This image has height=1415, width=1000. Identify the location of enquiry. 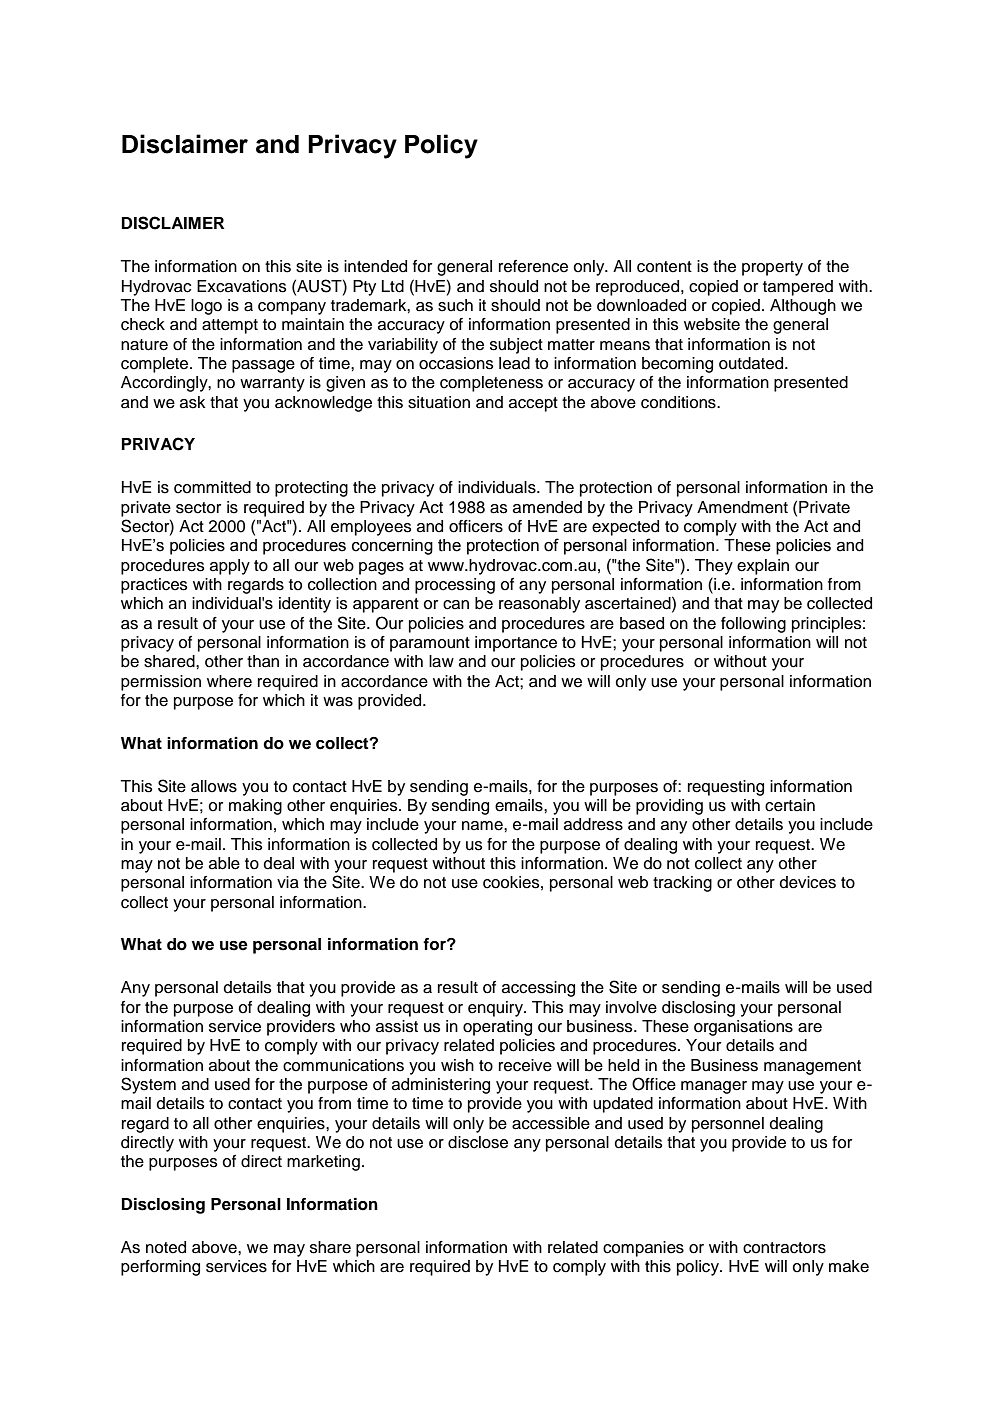
(496, 1009).
